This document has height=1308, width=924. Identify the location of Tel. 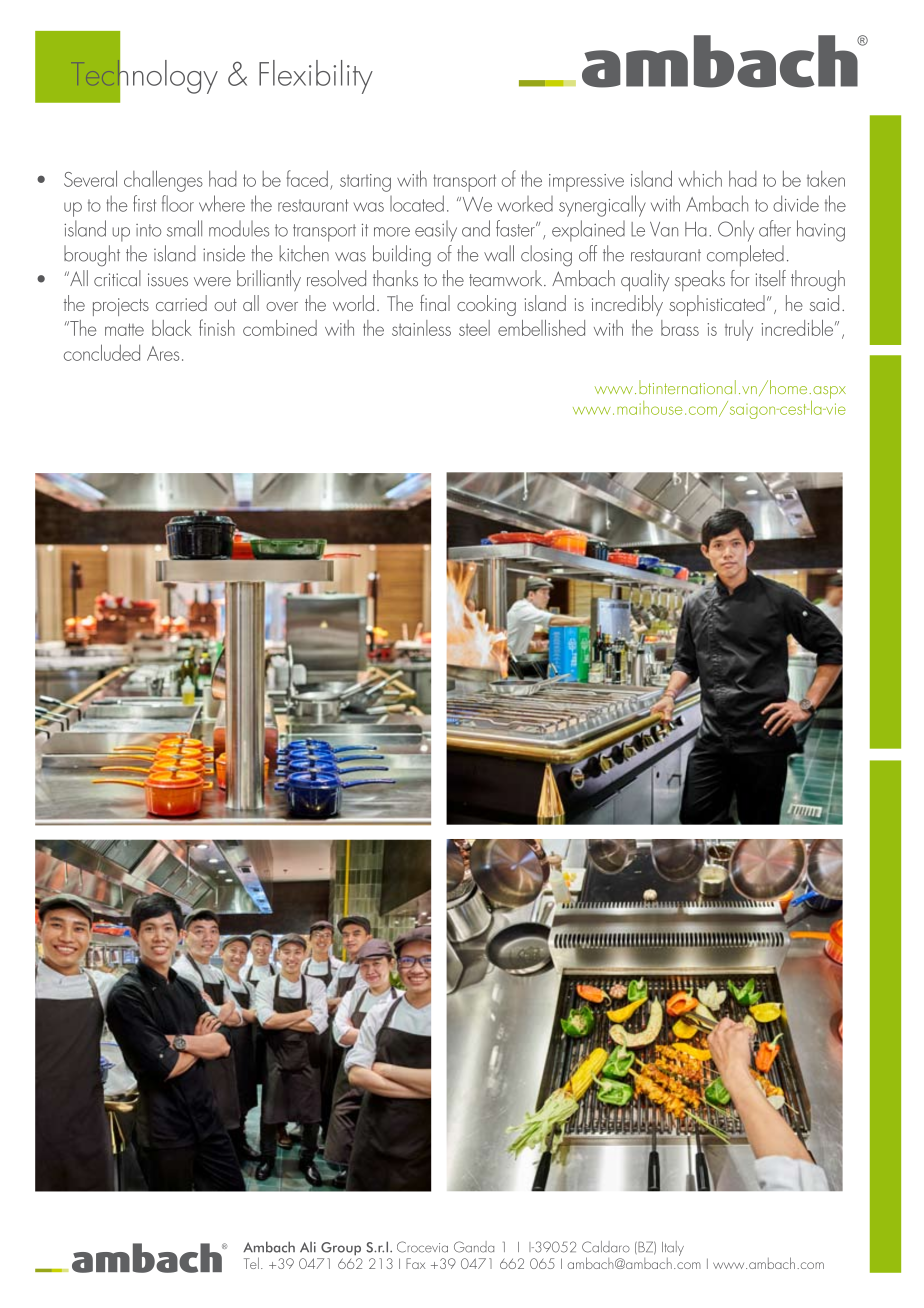
(251, 1263).
